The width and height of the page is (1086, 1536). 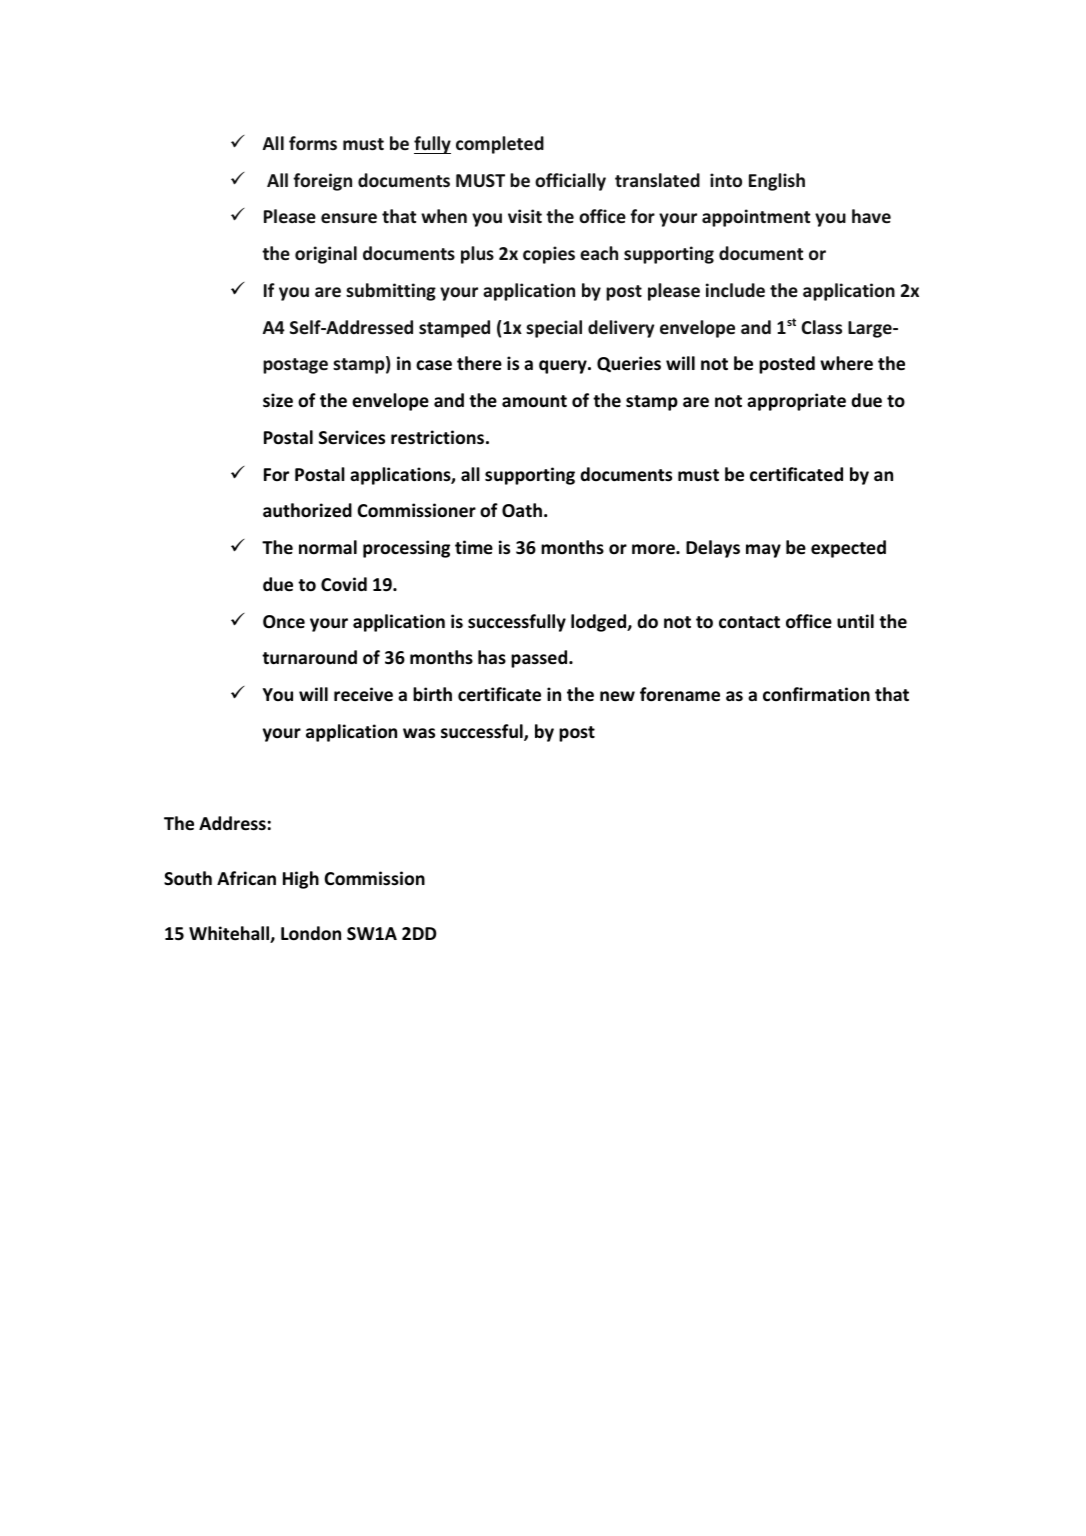 I want to click on foreign, so click(x=322, y=182).
